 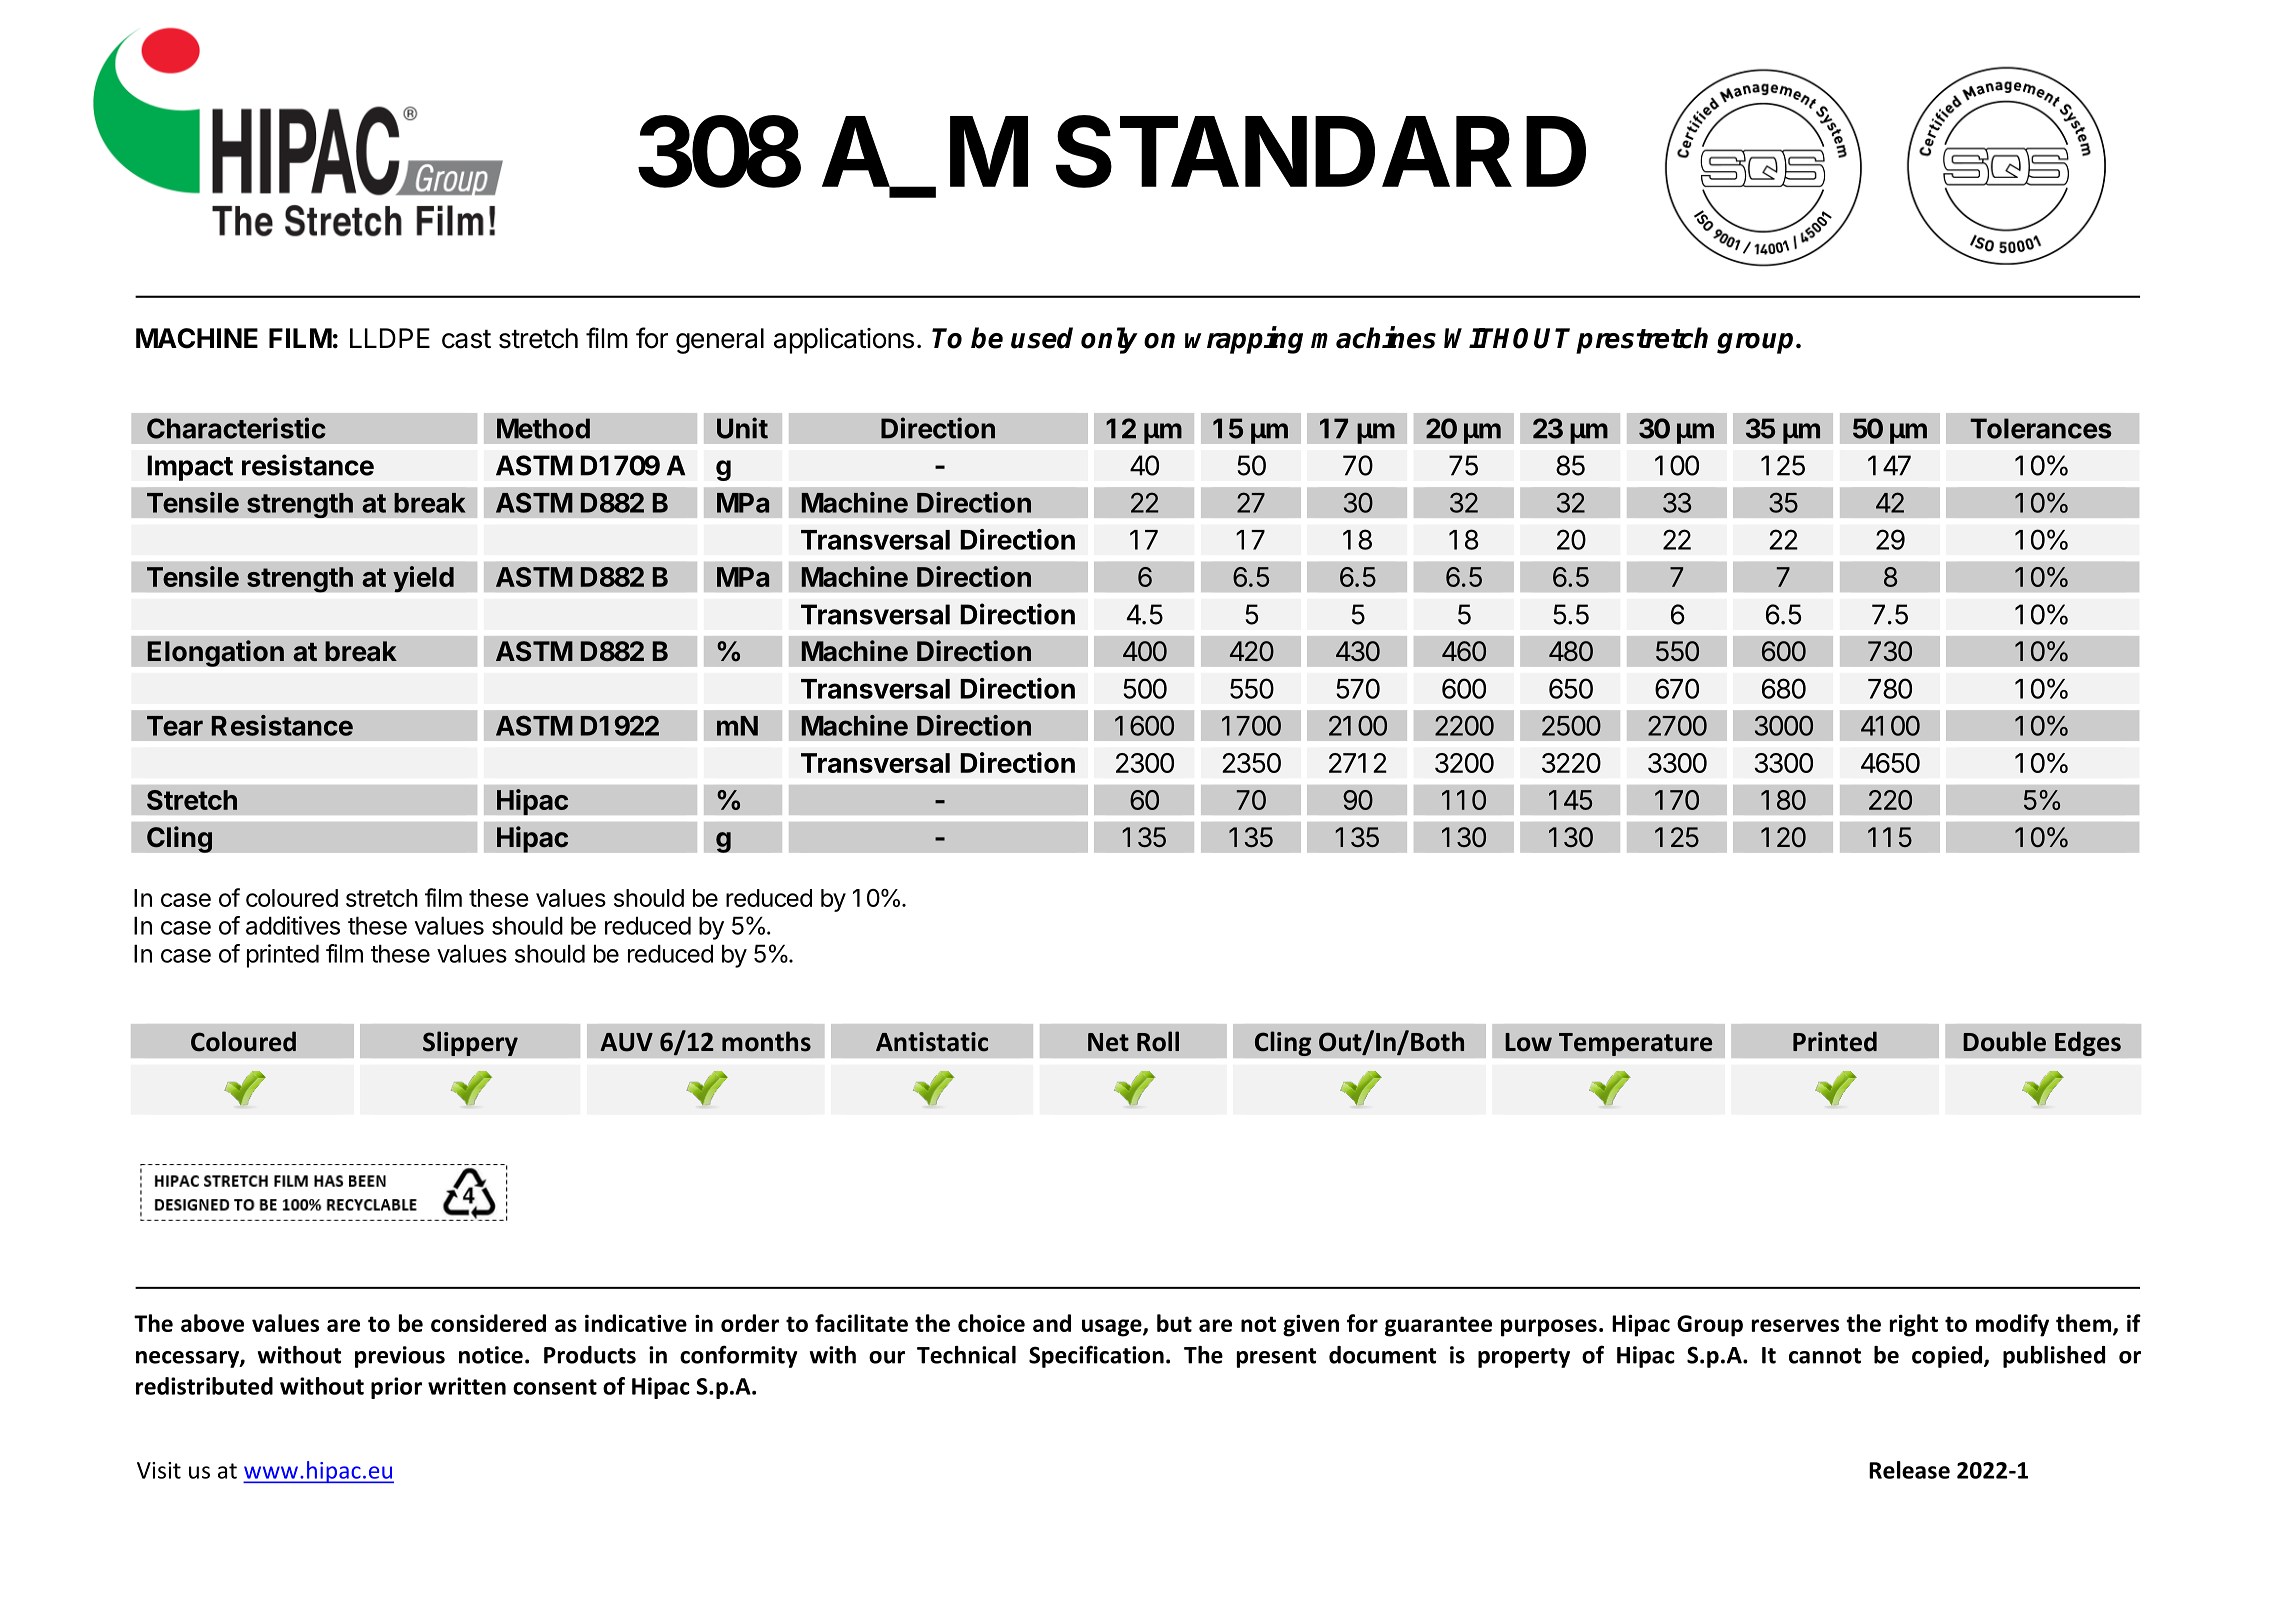 What do you see at coordinates (190, 468) in the page?
I see `Impact` at bounding box center [190, 468].
